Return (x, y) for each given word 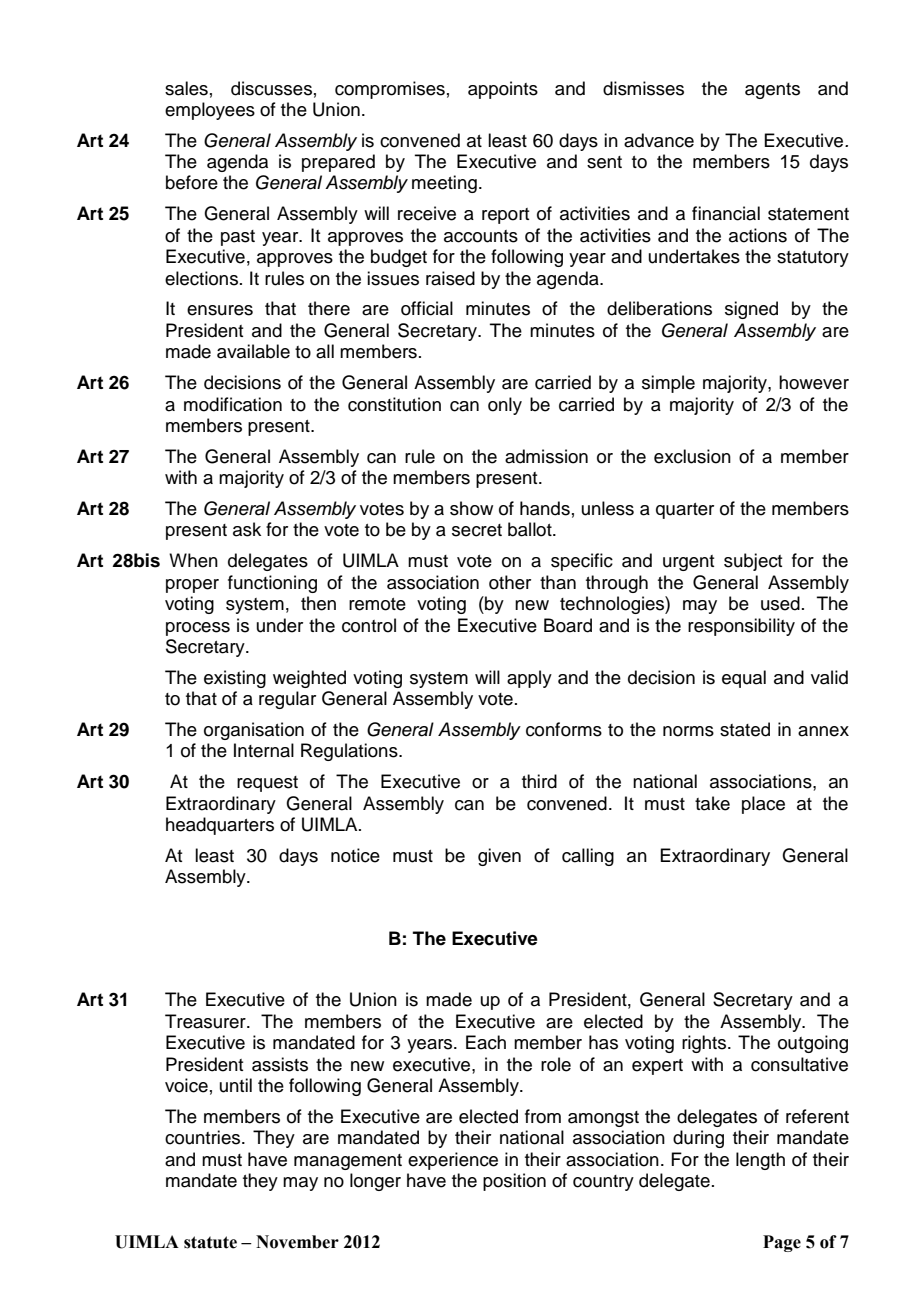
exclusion (692, 456)
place (763, 805)
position (514, 1182)
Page (782, 1243)
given (499, 857)
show (471, 508)
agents (772, 91)
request (267, 784)
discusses (271, 88)
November (297, 1242)
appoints (503, 90)
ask (247, 529)
